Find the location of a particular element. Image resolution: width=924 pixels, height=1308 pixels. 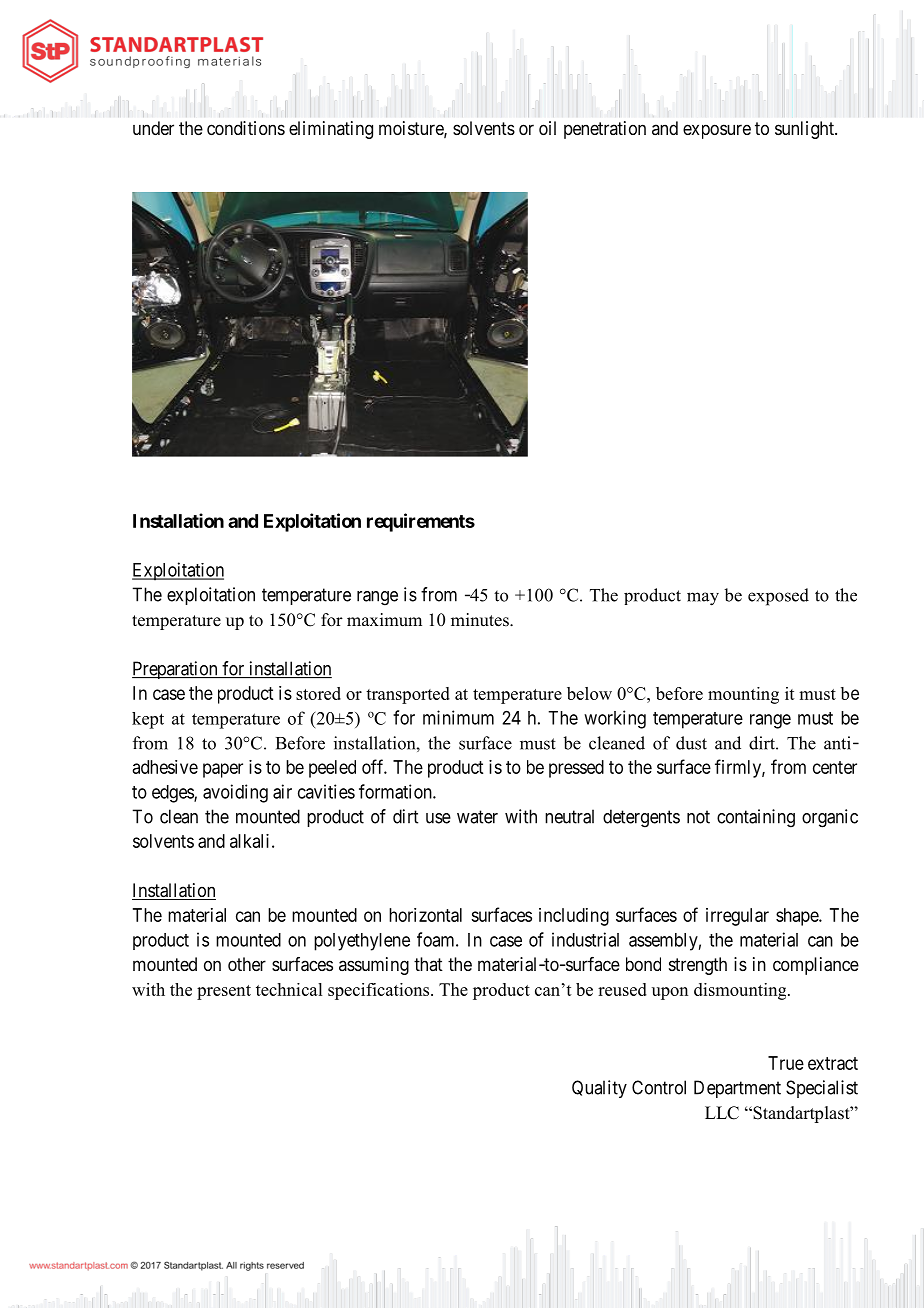

oil is located at coordinates (547, 128).
